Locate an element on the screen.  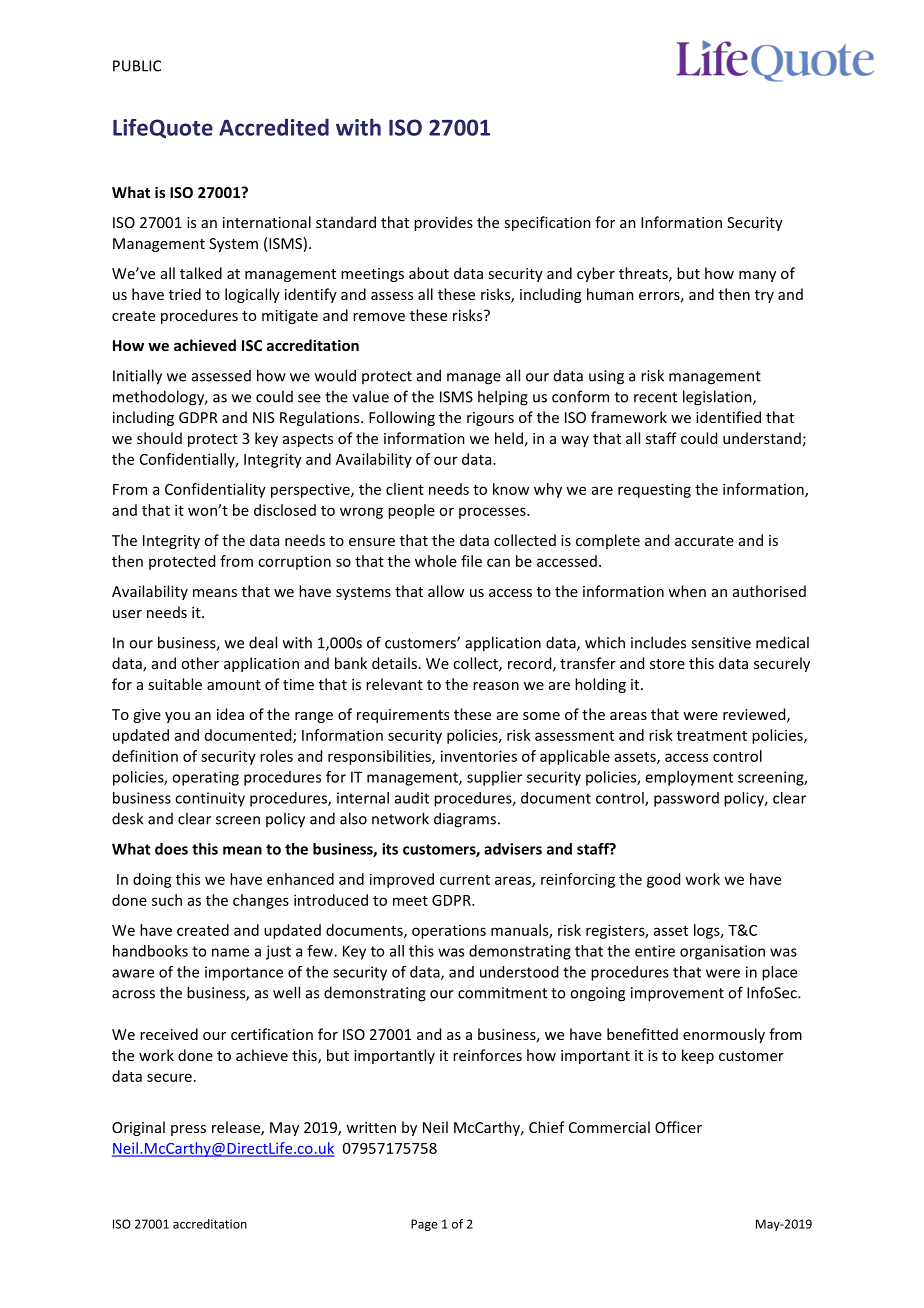
many is located at coordinates (757, 276).
